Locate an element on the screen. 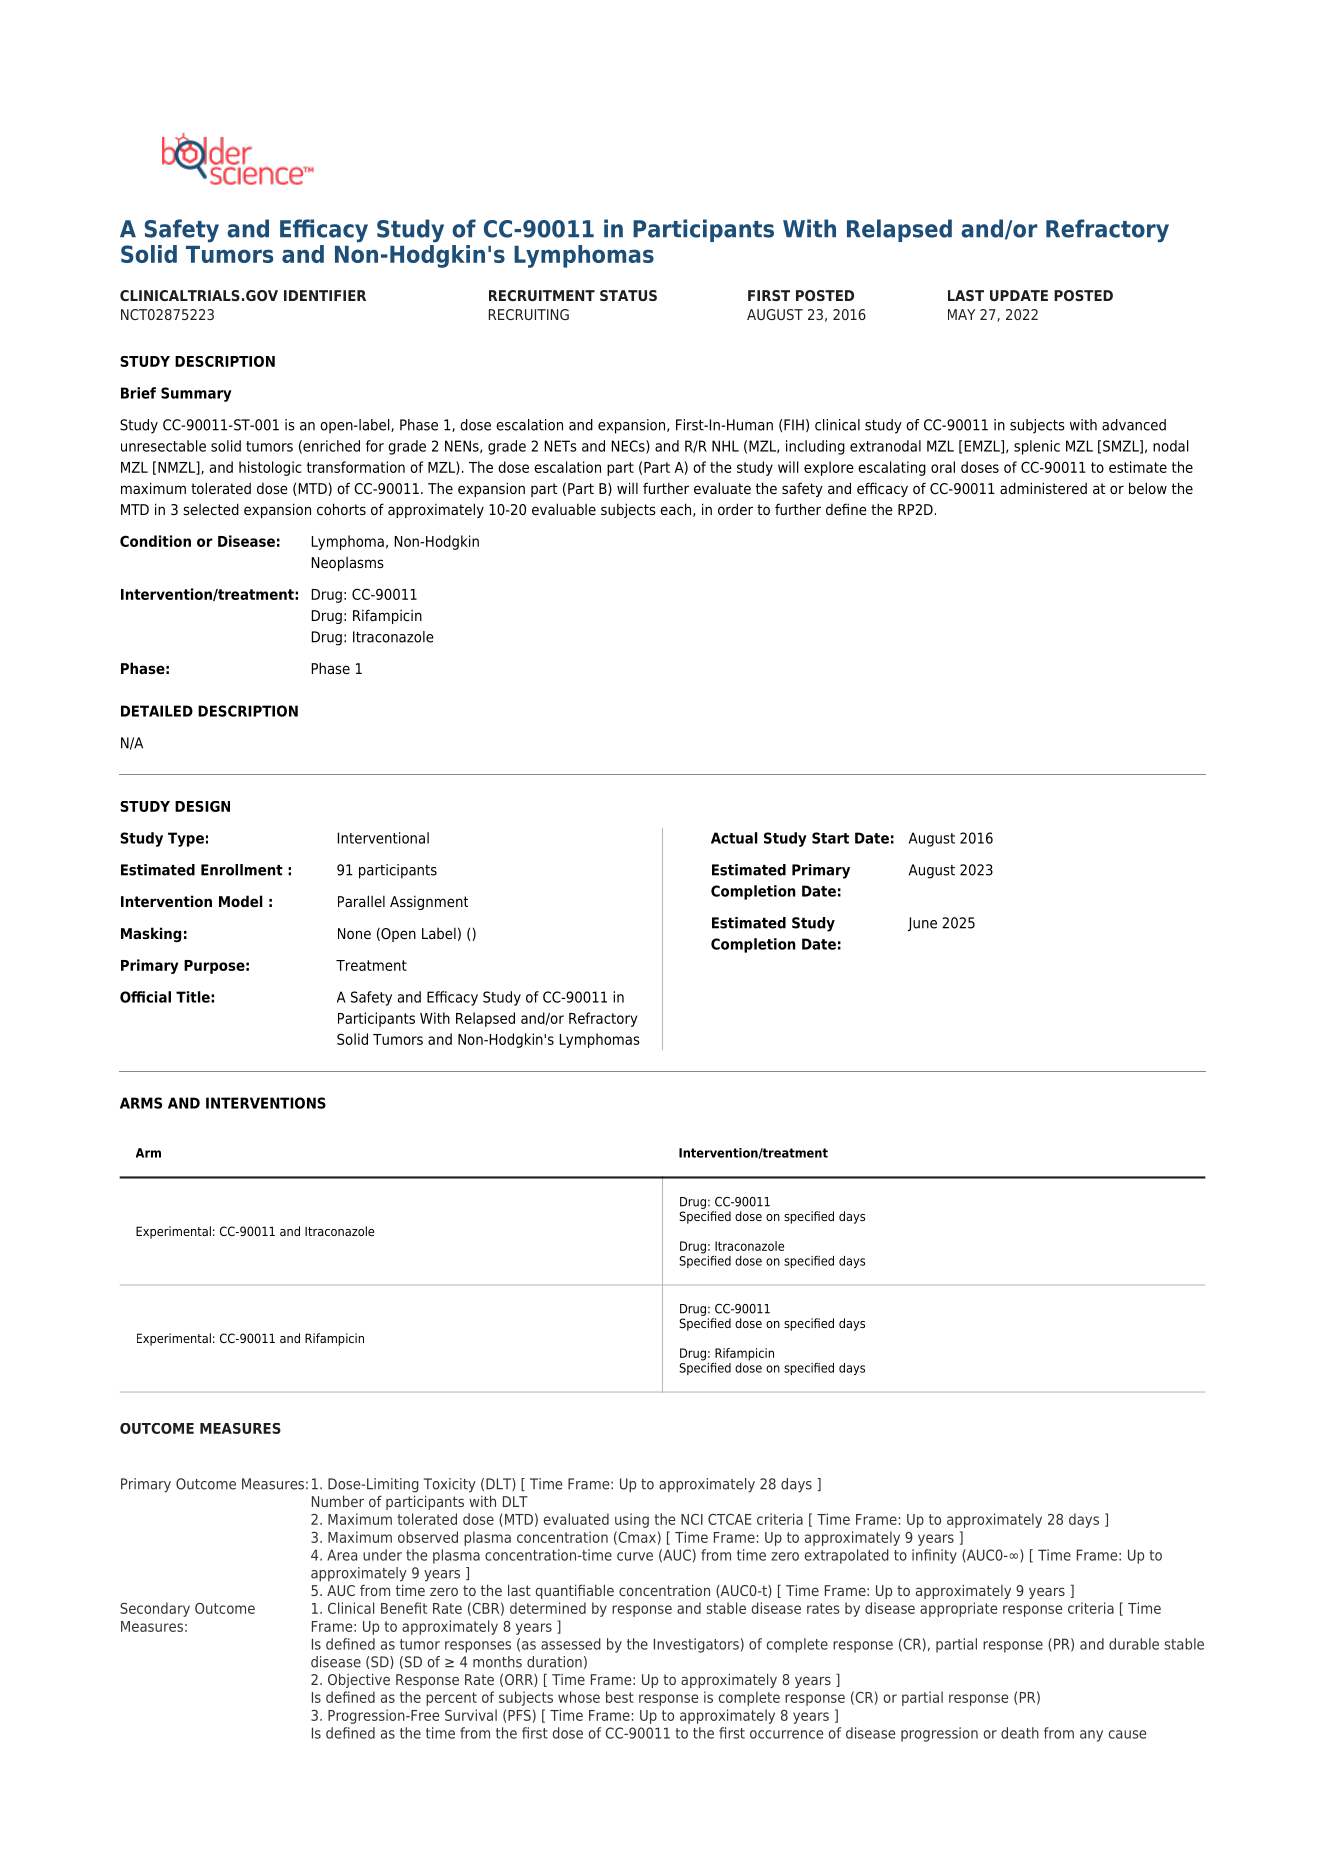 The height and width of the screenshot is (1874, 1325). STATUS is located at coordinates (628, 295).
